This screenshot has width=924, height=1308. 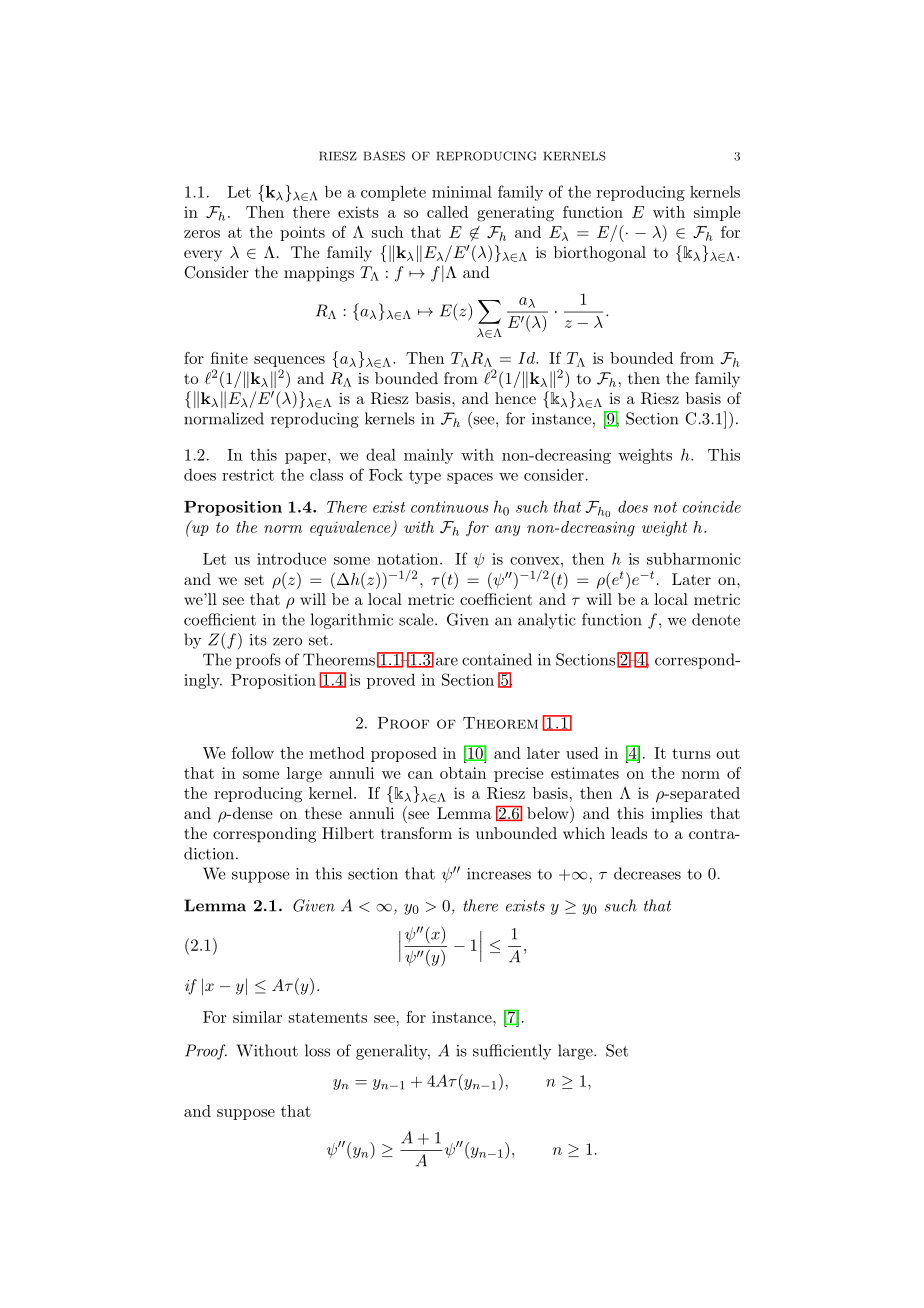 I want to click on minimal, so click(x=462, y=191).
